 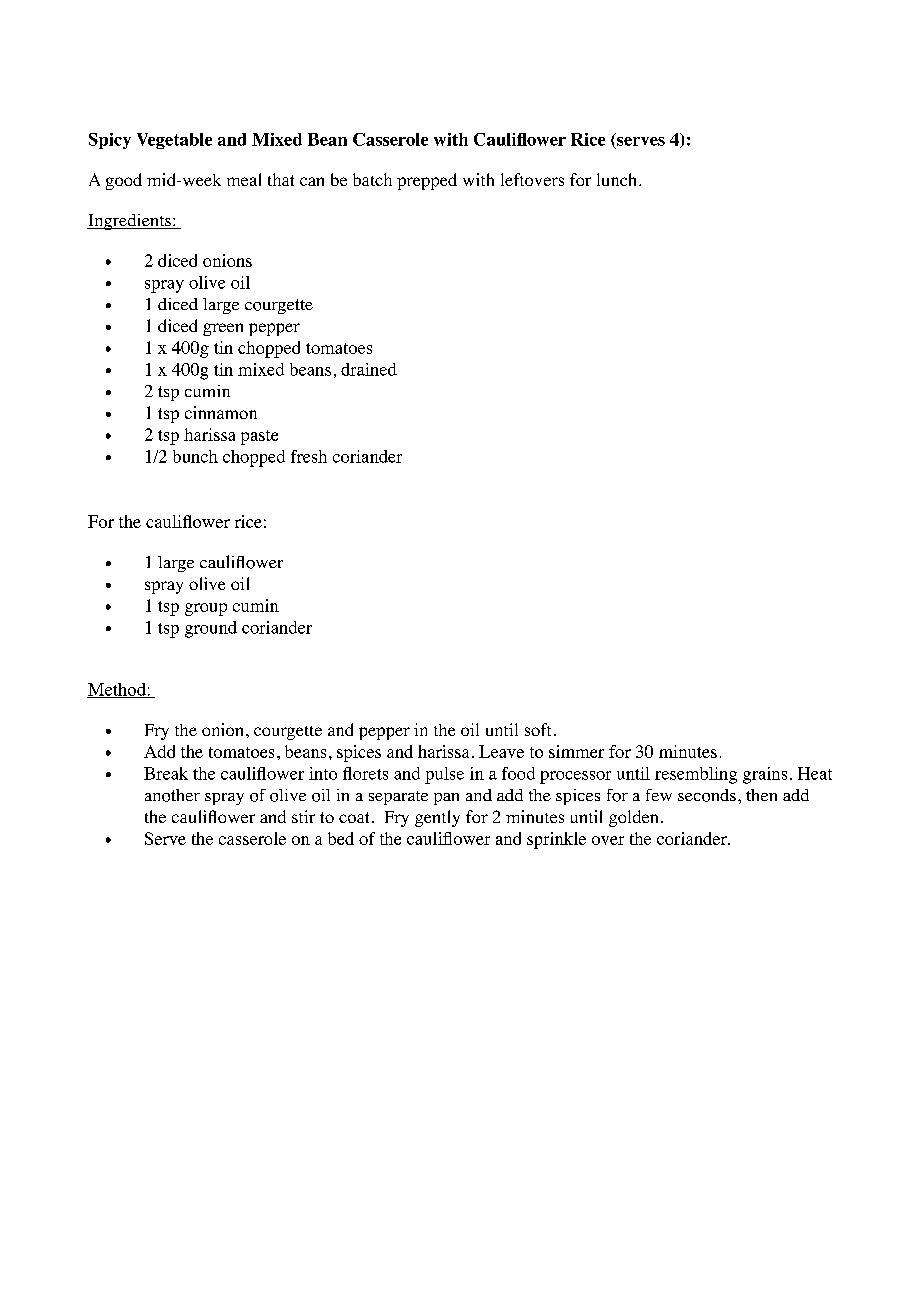 What do you see at coordinates (309, 456) in the screenshot?
I see `fresh` at bounding box center [309, 456].
